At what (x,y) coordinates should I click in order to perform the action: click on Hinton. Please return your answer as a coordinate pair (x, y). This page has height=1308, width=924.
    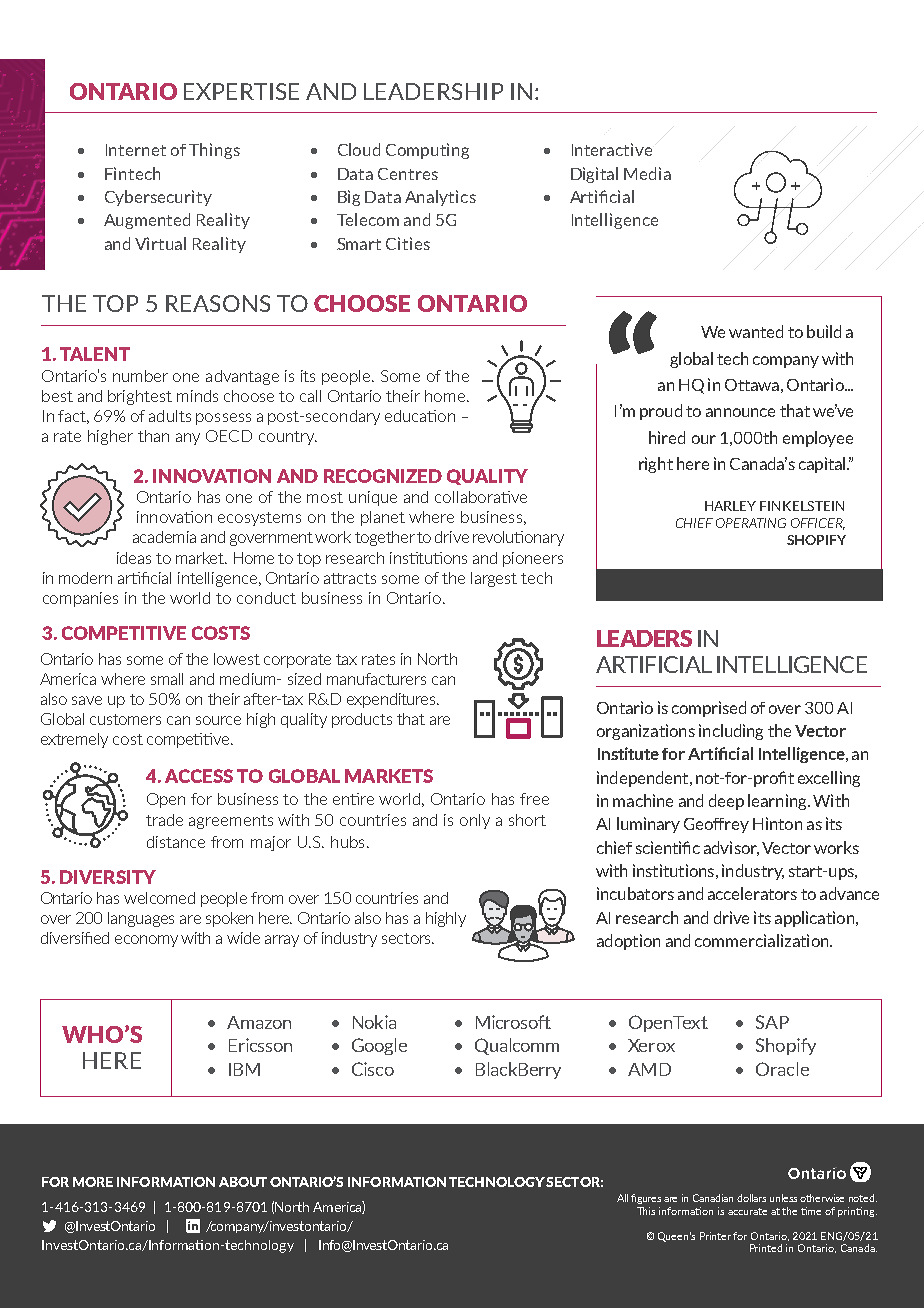
    Looking at the image, I should click on (777, 823).
